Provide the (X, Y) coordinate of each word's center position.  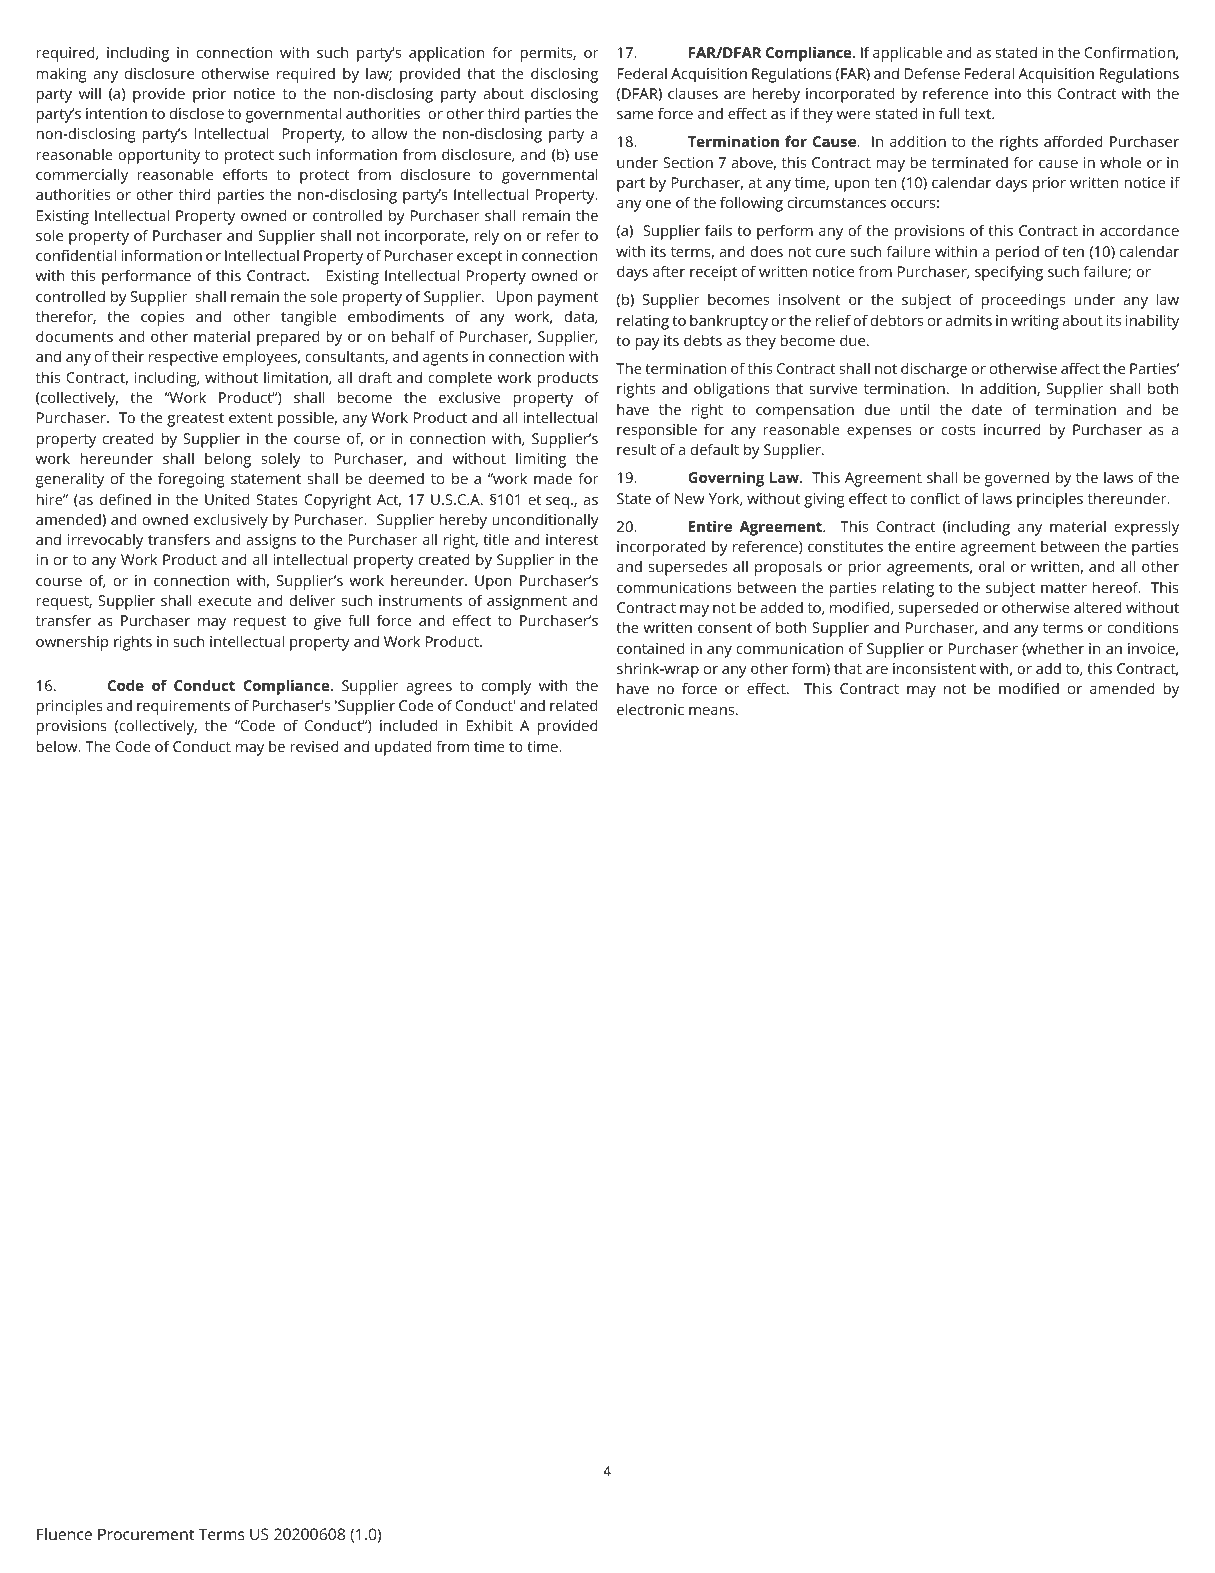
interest (572, 539)
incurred (1012, 429)
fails (718, 230)
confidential (76, 255)
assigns (271, 541)
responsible (657, 431)
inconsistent (934, 668)
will (90, 93)
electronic (650, 709)
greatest (195, 420)
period (1017, 253)
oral (992, 566)
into (1008, 93)
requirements (183, 707)
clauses (693, 93)
